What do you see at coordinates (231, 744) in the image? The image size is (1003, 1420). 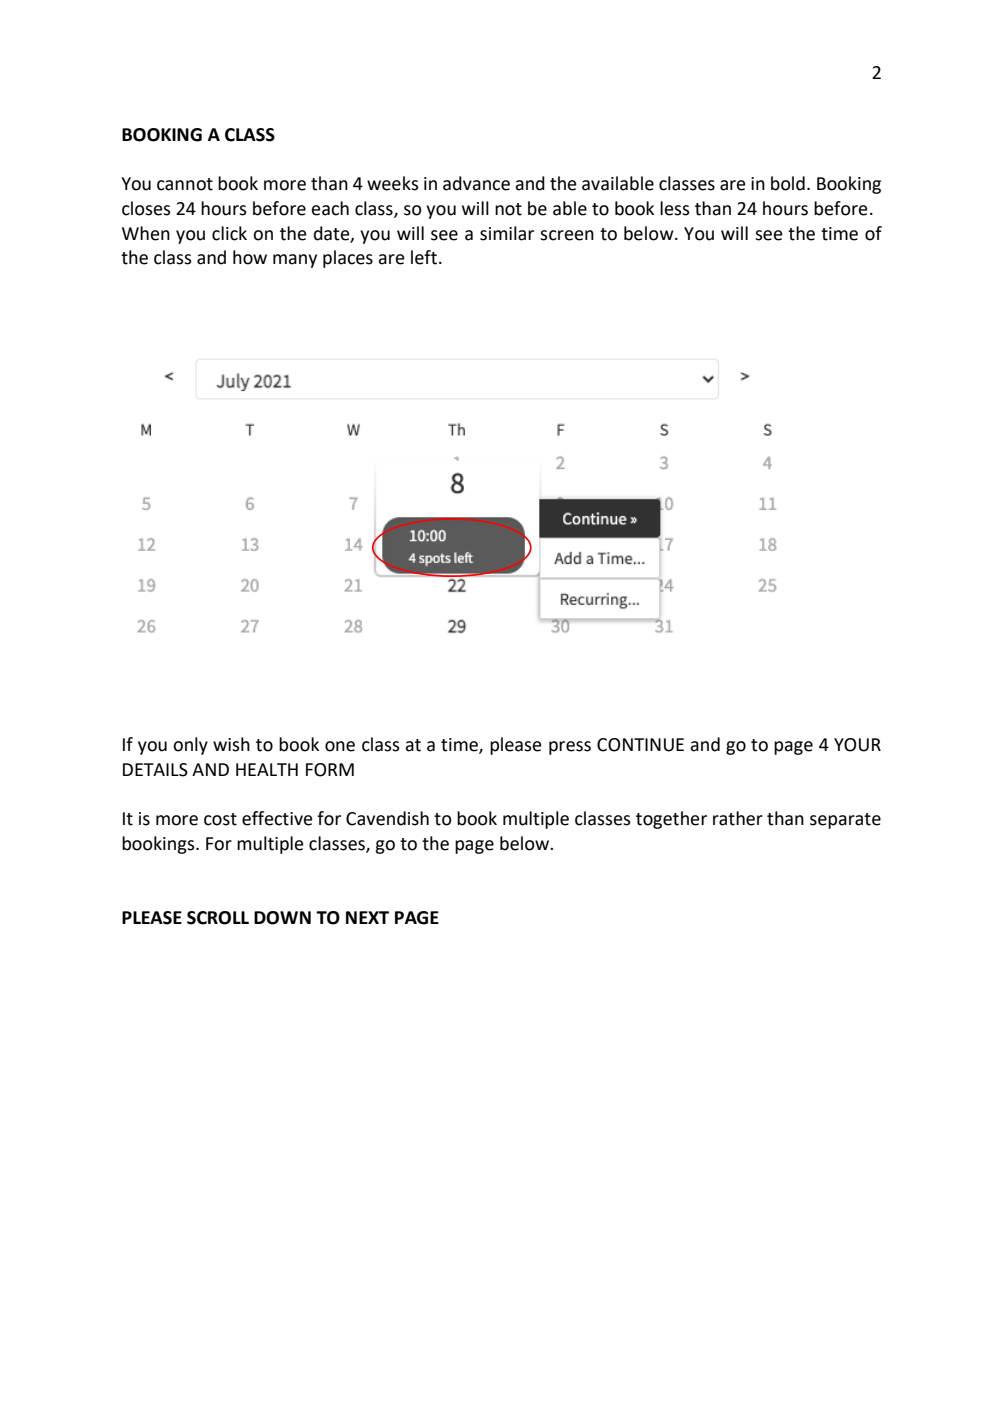 I see `wish` at bounding box center [231, 744].
